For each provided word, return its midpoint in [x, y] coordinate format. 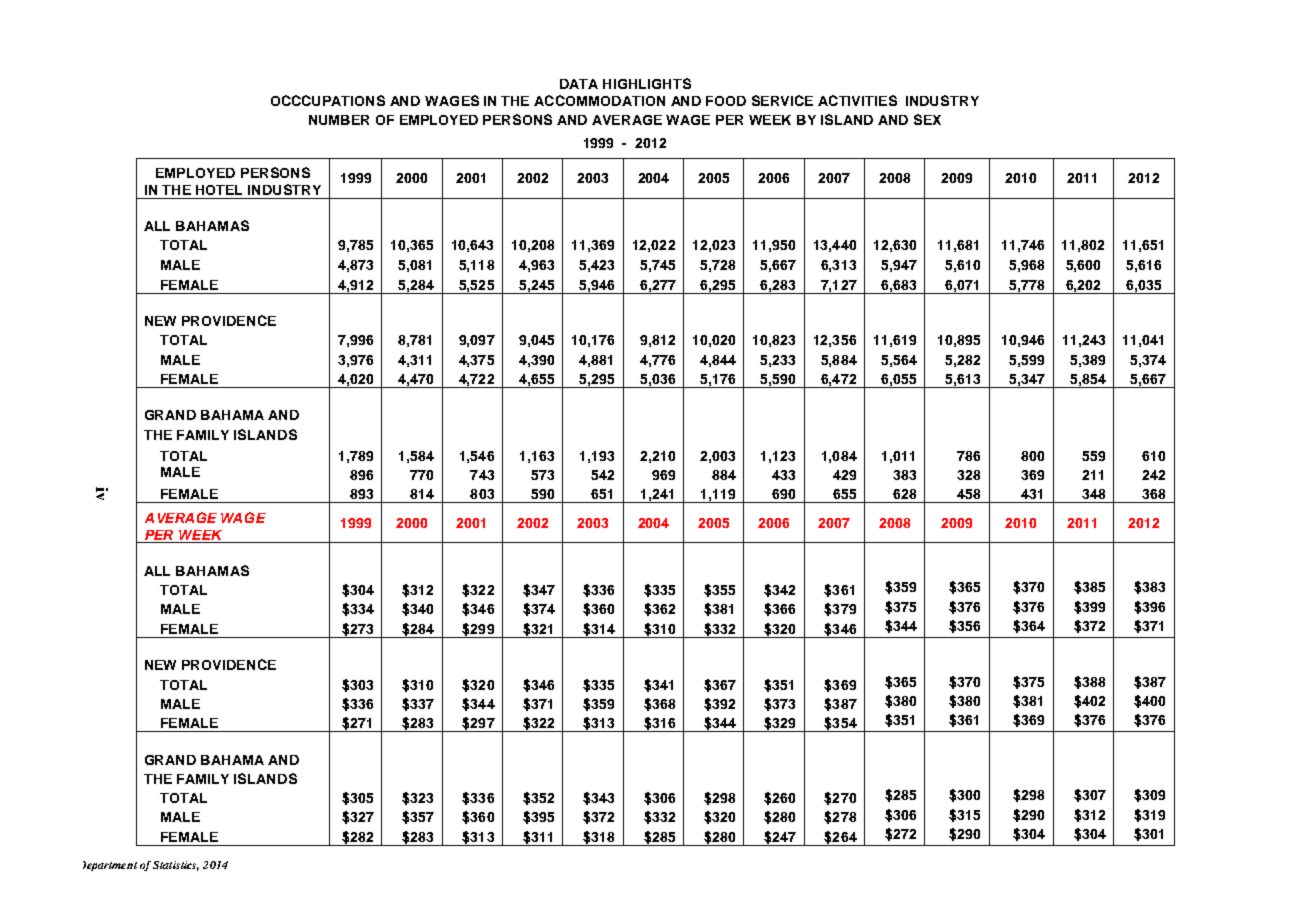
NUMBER [339, 120]
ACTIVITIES [857, 100]
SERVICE [782, 100]
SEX [927, 119]
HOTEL [219, 190]
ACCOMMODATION [599, 100]
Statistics [176, 866]
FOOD [726, 101]
